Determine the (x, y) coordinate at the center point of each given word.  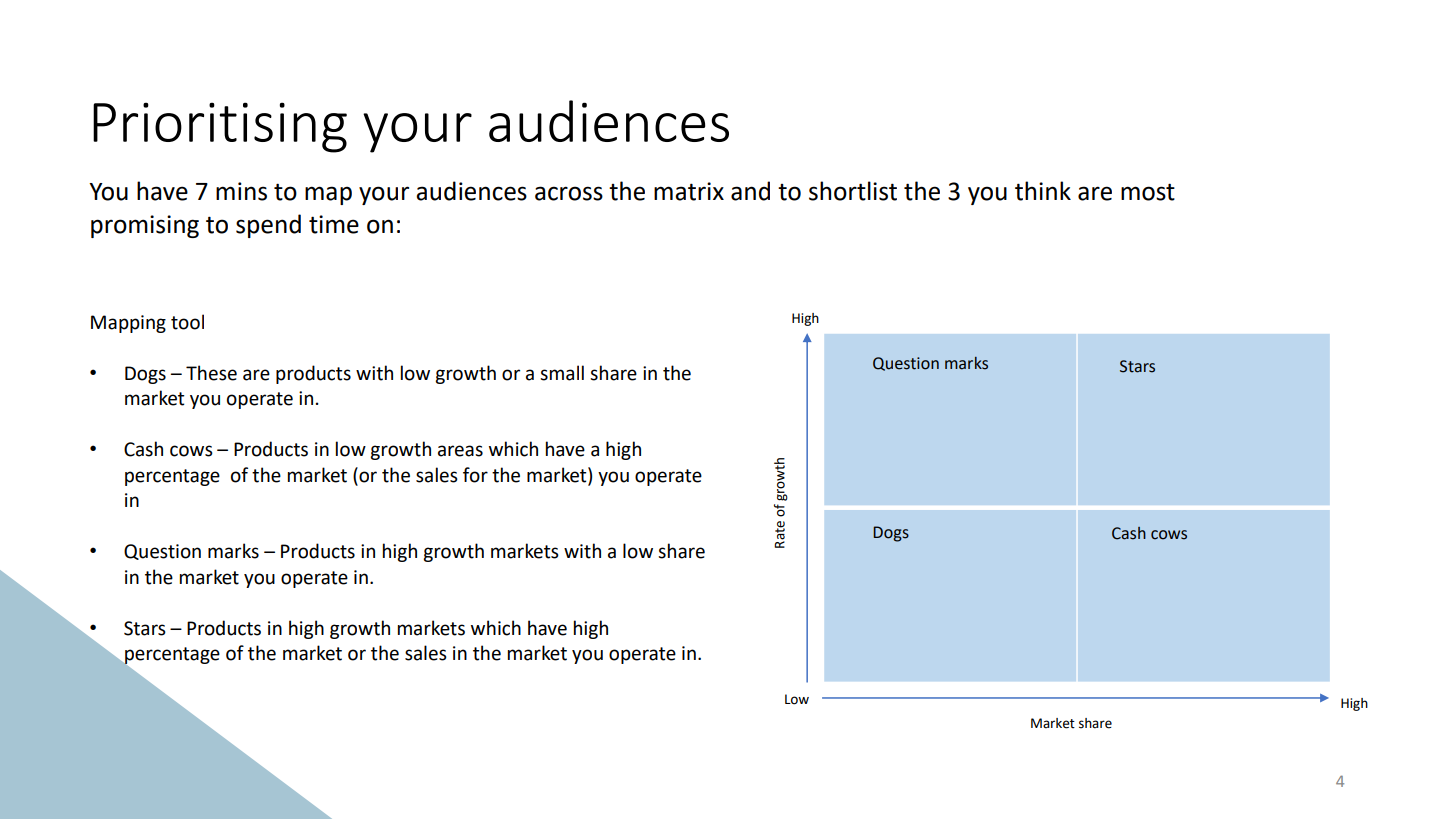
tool (187, 322)
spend (268, 226)
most (1148, 192)
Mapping (128, 324)
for (475, 475)
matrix (689, 191)
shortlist (853, 191)
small (562, 373)
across (569, 193)
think (1043, 191)
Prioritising (220, 127)
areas (460, 451)
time (334, 224)
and (750, 191)
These (211, 373)
